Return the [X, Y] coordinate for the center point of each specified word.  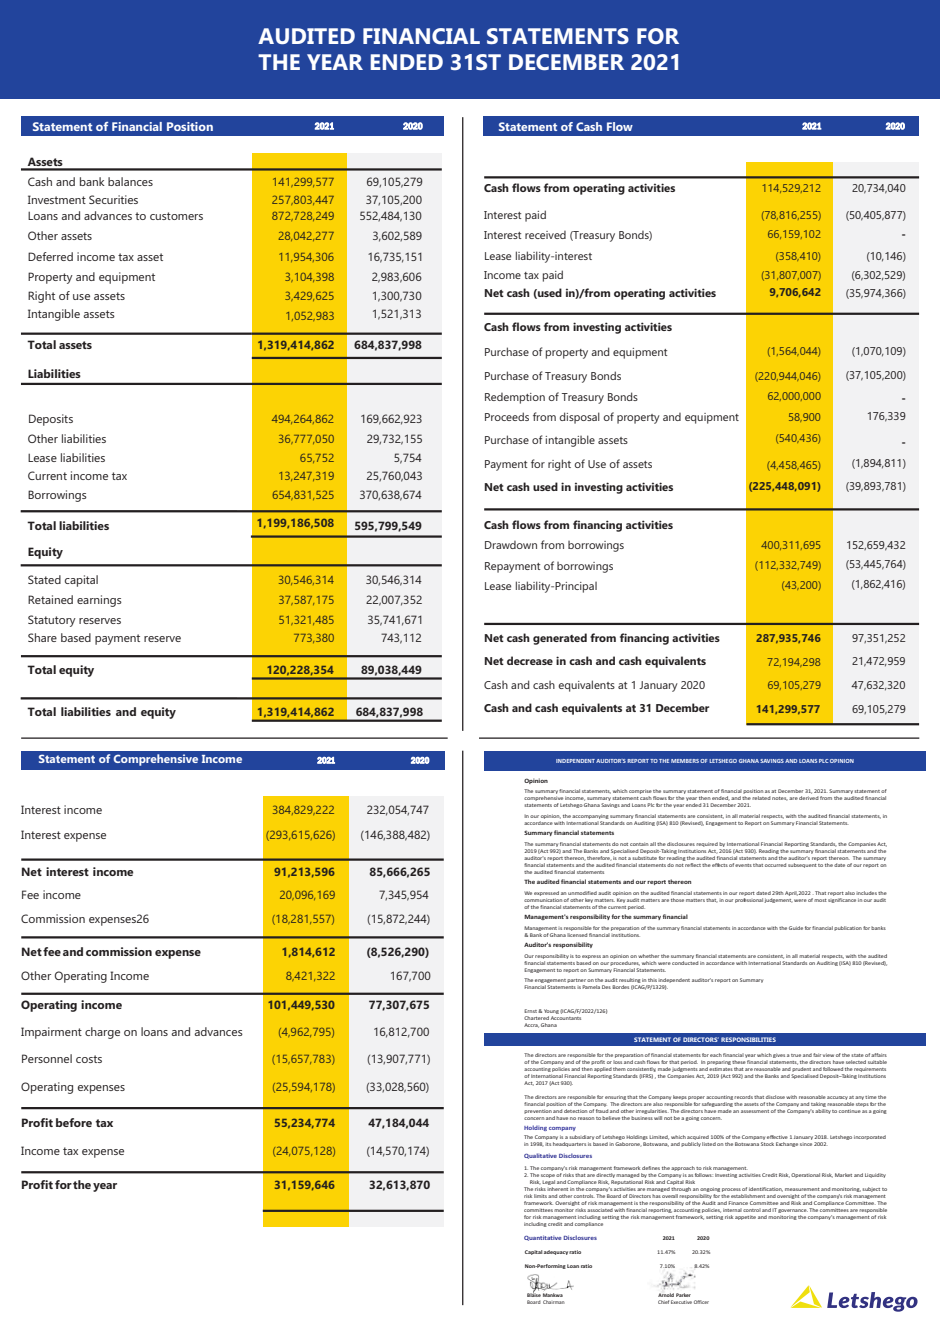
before [74, 1122]
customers [176, 216]
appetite [745, 1217]
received [545, 235]
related [761, 798]
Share [42, 637]
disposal [579, 418]
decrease [530, 660]
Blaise [534, 1294]
